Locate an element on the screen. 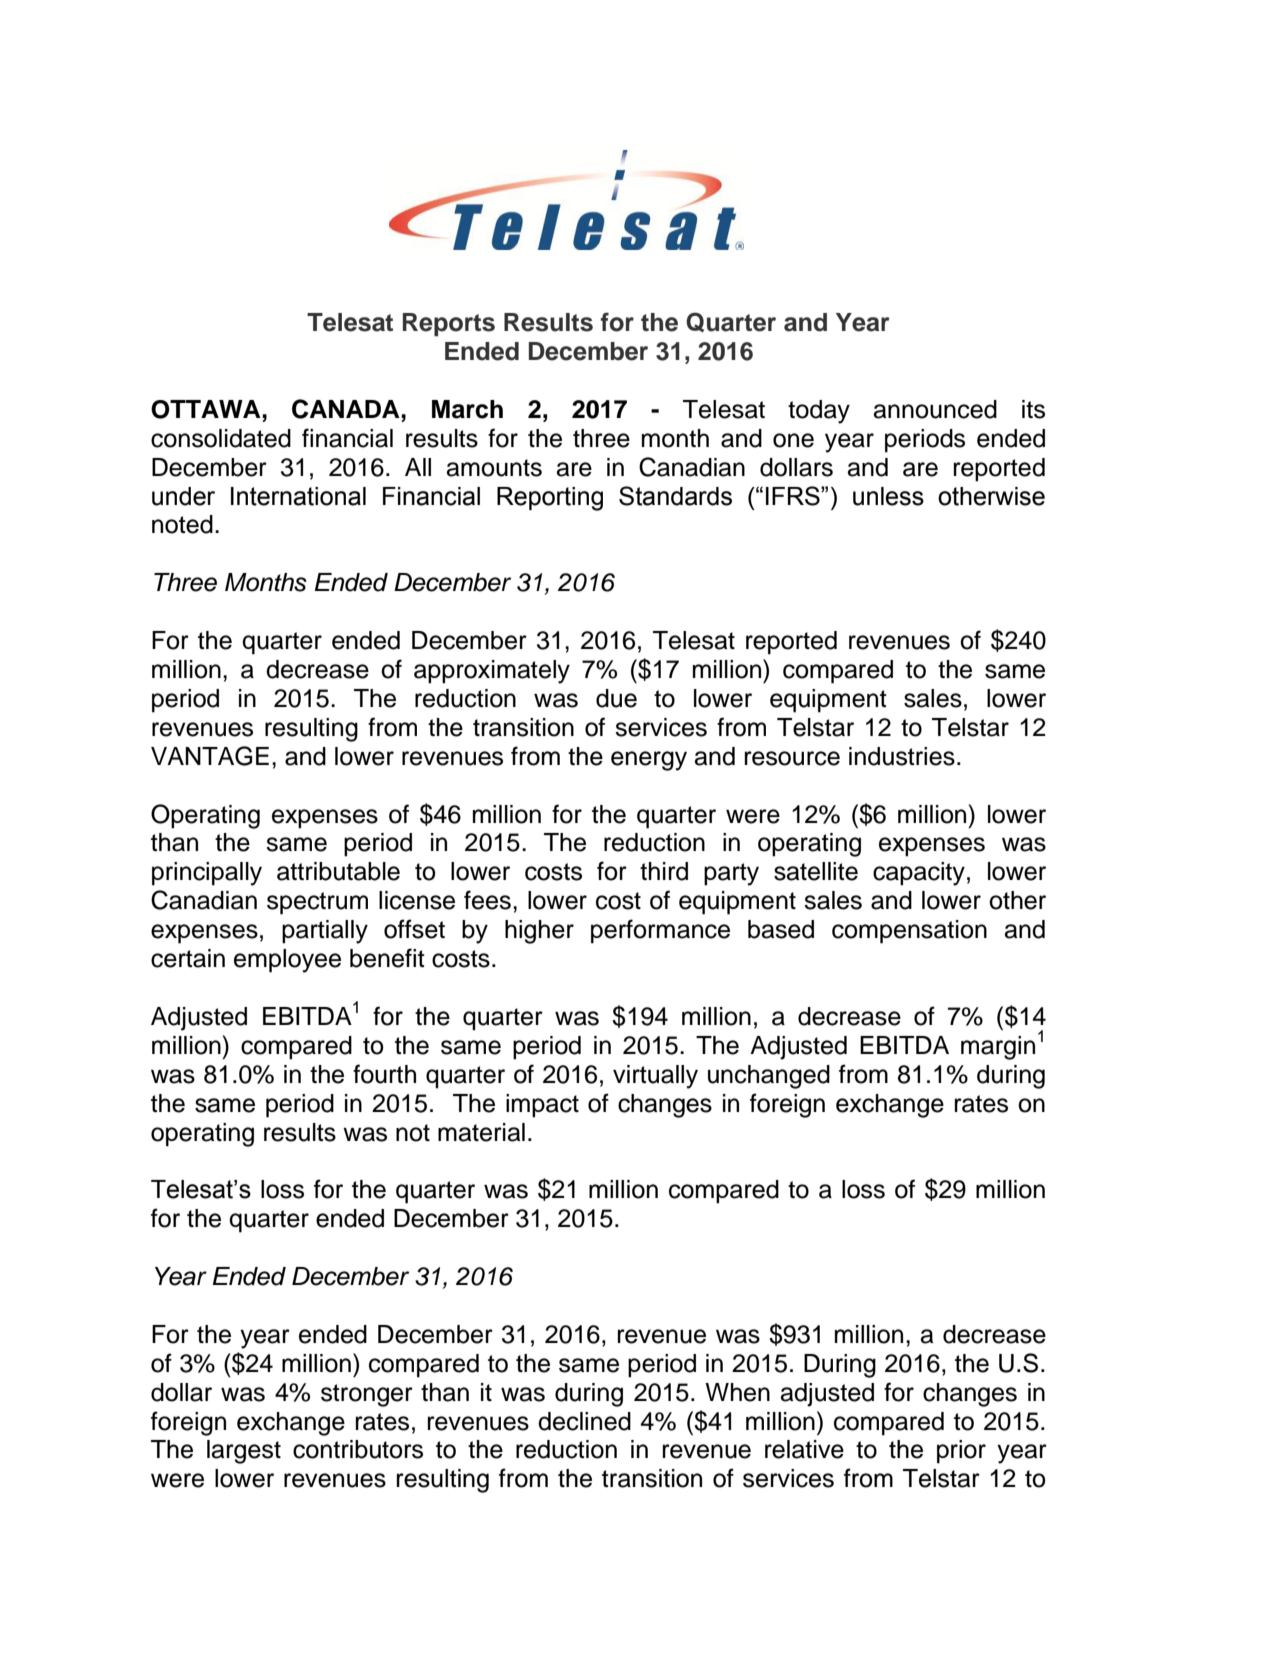  performance is located at coordinates (660, 931).
